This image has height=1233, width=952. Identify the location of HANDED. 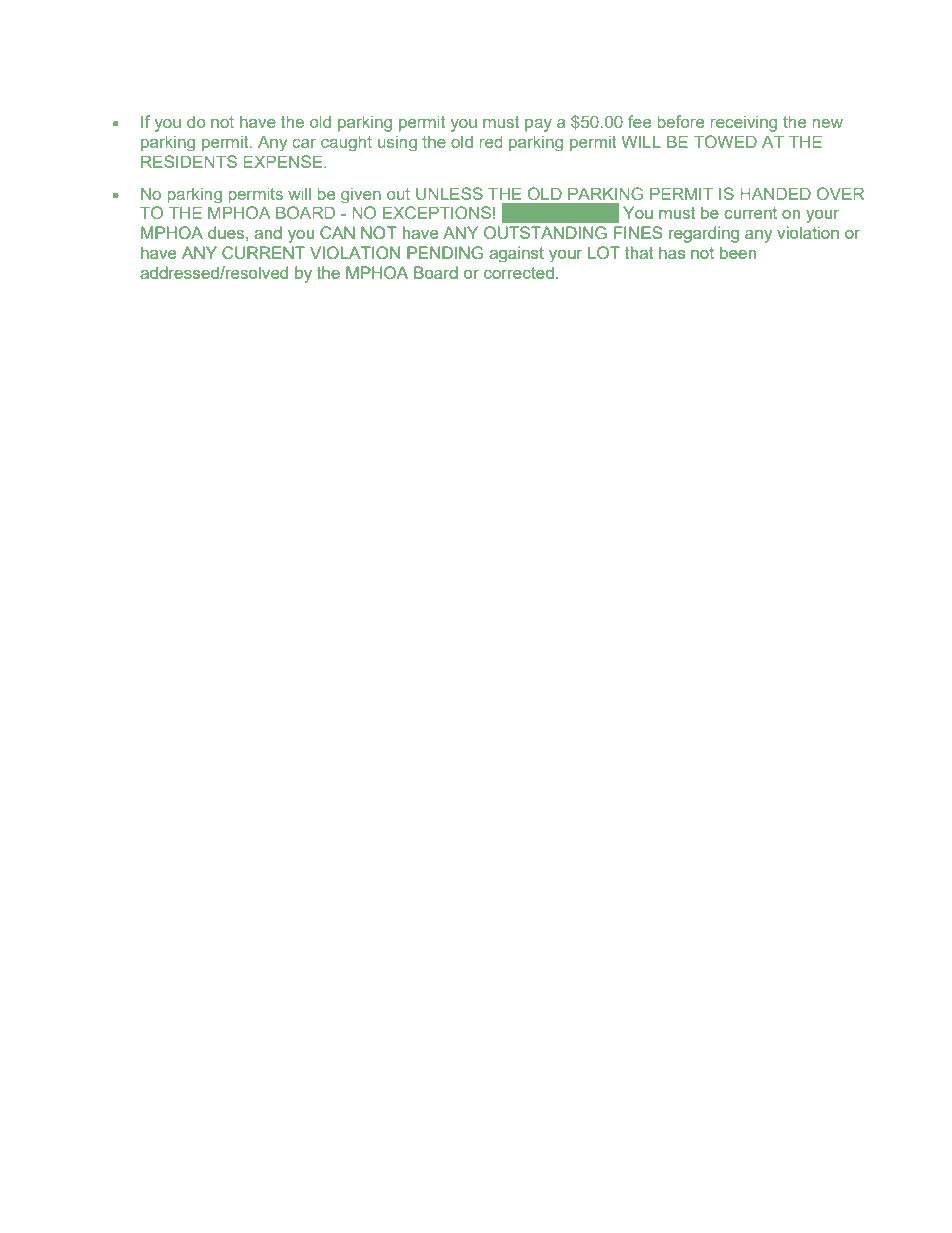
(775, 193).
